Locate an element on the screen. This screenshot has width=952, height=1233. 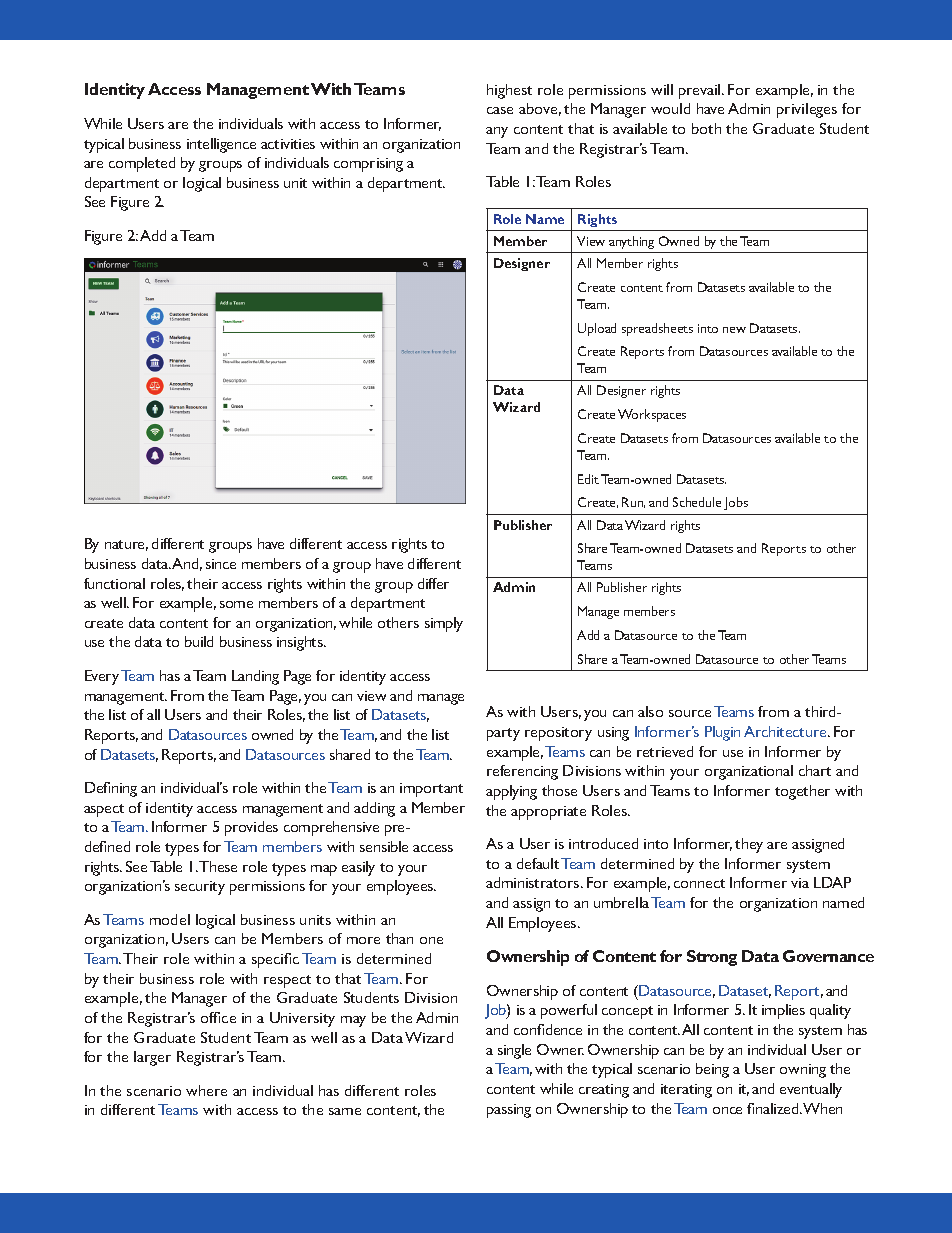
where is located at coordinates (206, 1090).
